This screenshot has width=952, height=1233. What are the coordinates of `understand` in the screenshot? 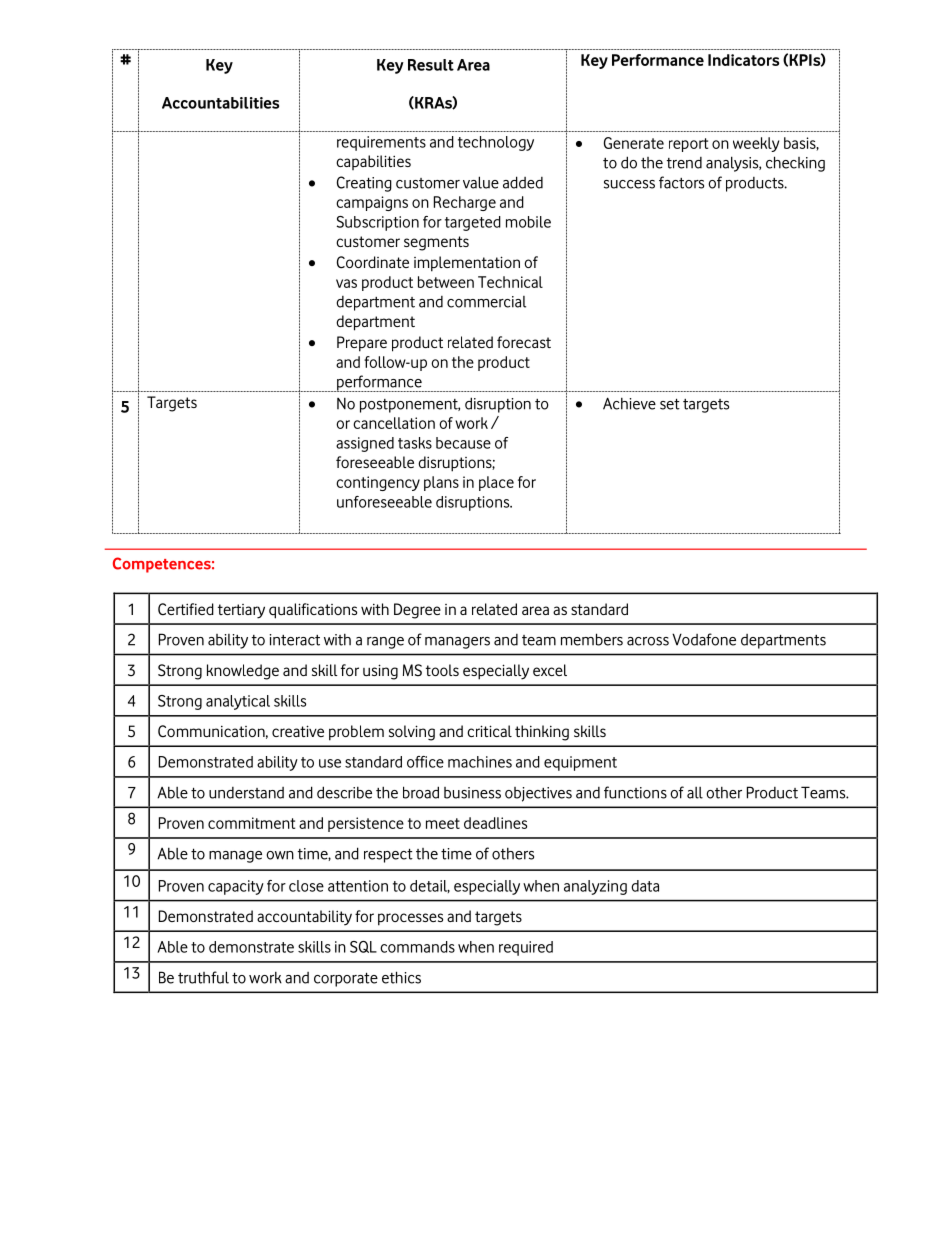 It's located at (246, 793).
